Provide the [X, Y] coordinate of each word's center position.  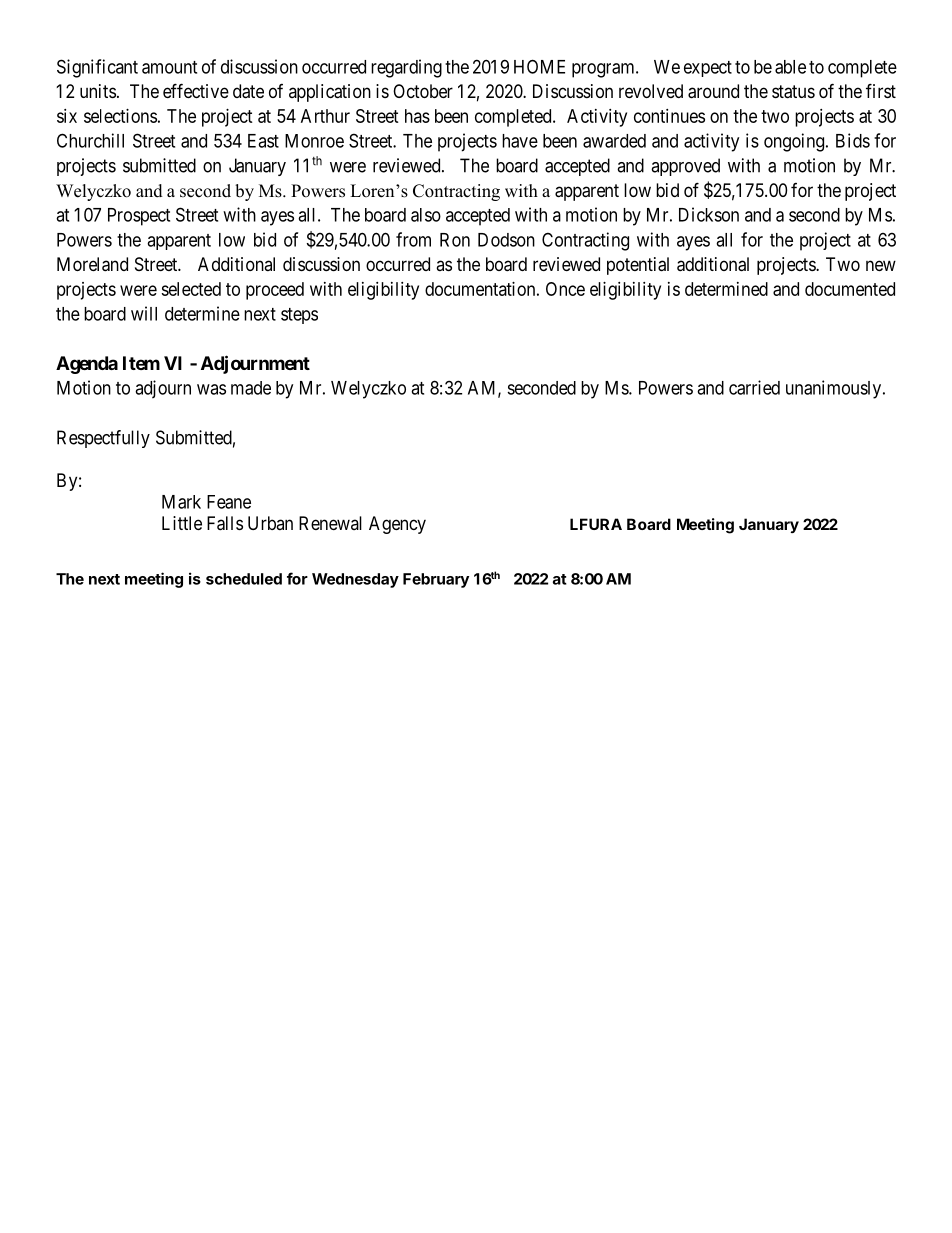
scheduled [244, 579]
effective [196, 90]
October [423, 91]
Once [565, 289]
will [144, 313]
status [793, 92]
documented [850, 289]
